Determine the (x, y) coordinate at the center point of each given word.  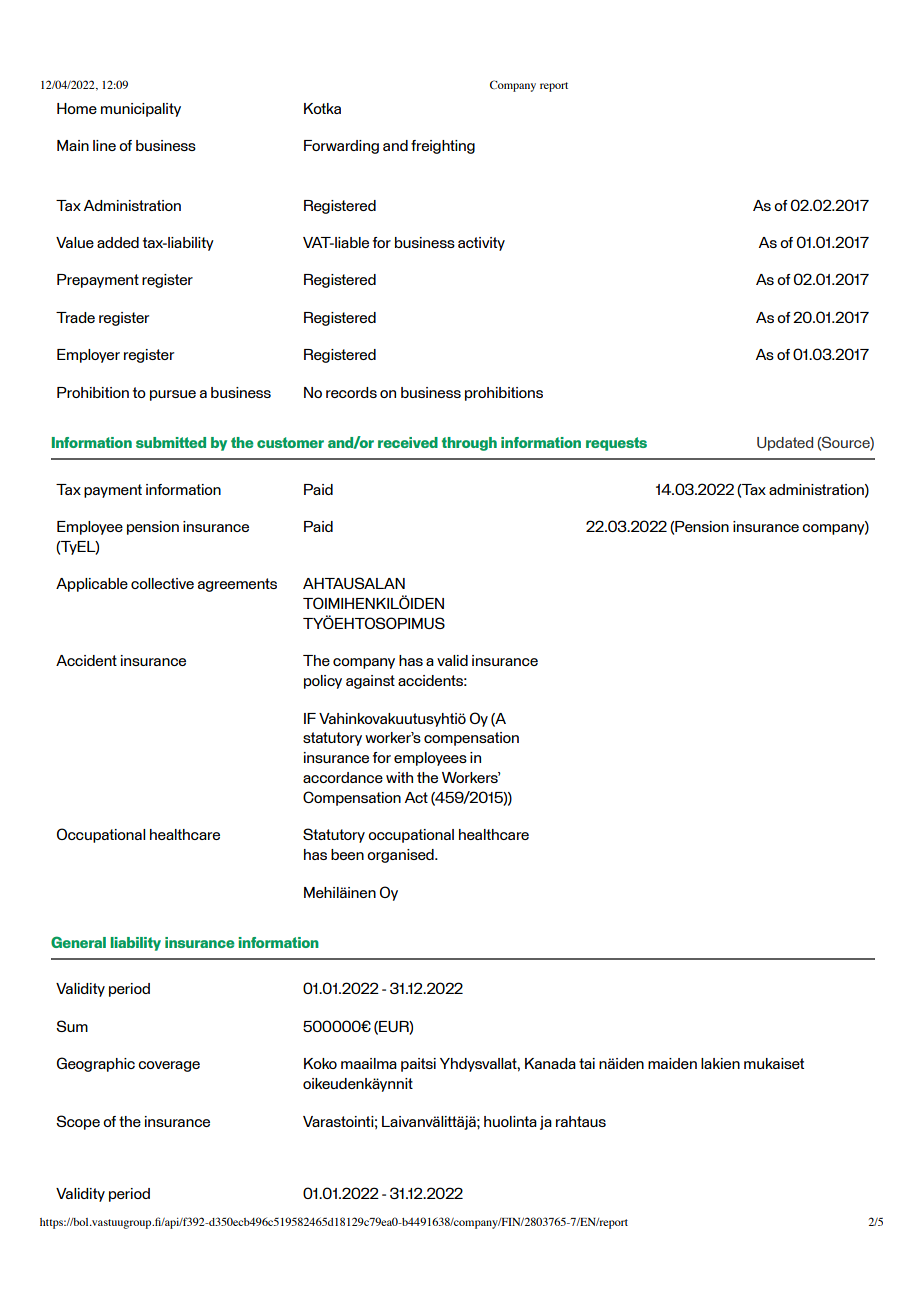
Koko (320, 1063)
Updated (785, 444)
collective (162, 583)
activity (481, 244)
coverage (169, 1066)
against (370, 682)
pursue (173, 395)
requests (616, 444)
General (78, 942)
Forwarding (341, 147)
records (351, 392)
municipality (141, 110)
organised (401, 856)
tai (587, 1063)
